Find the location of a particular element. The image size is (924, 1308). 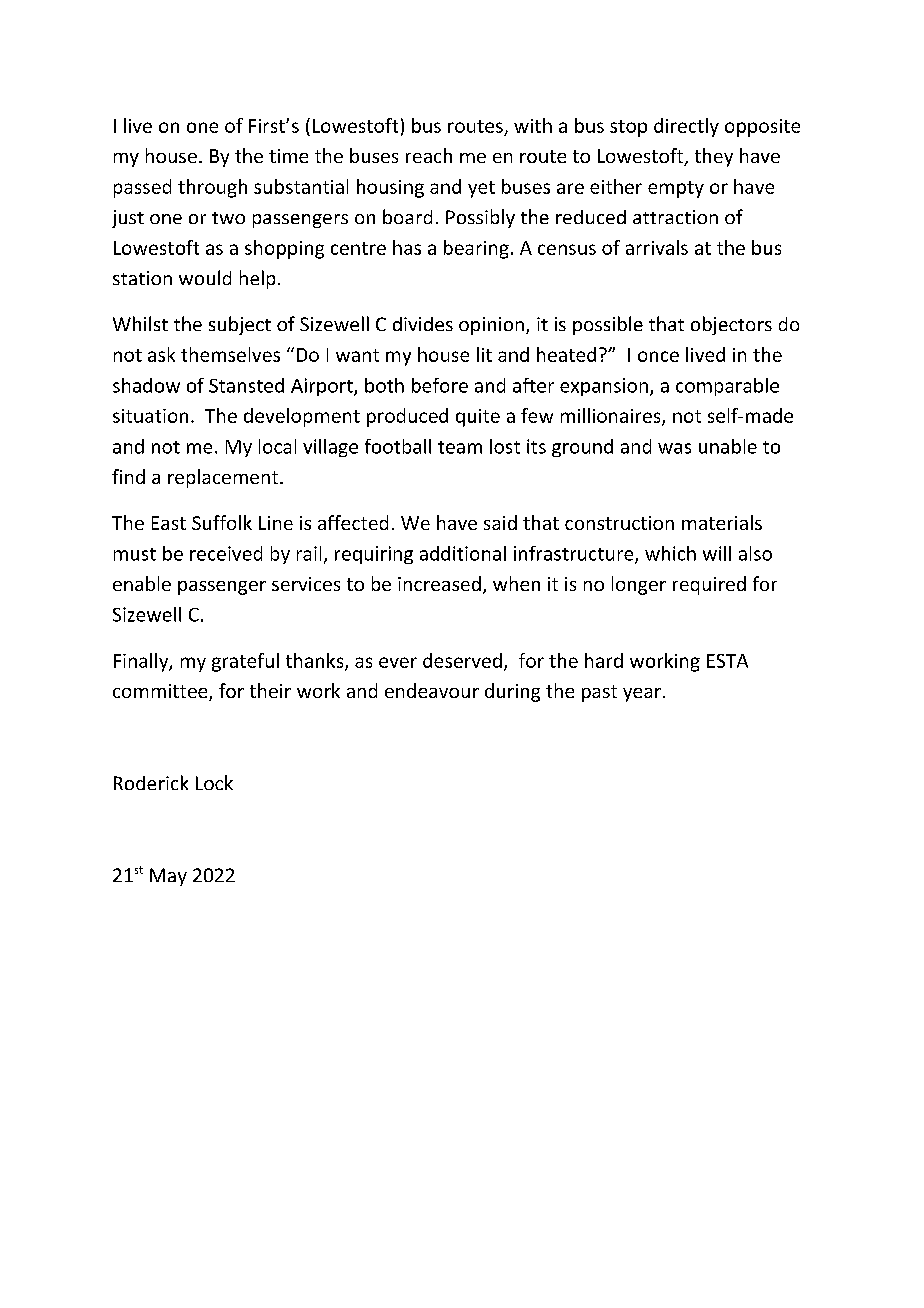

themselves is located at coordinates (230, 354).
